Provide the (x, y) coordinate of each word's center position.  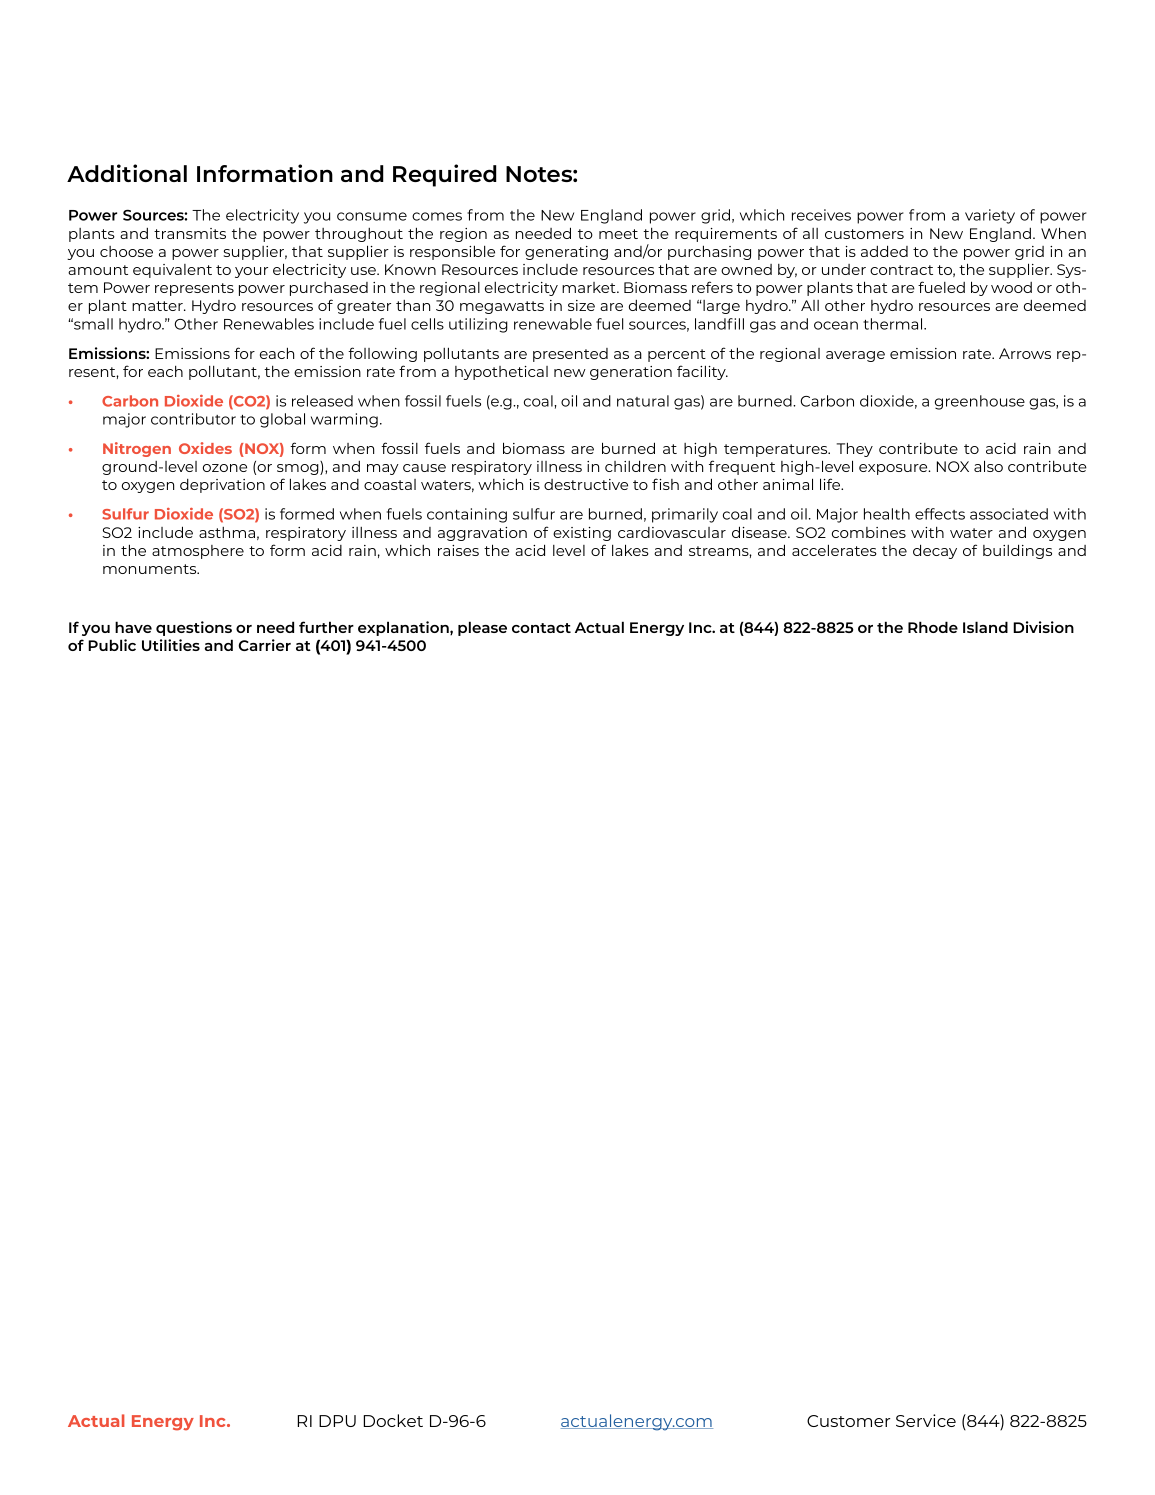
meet (618, 234)
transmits (190, 233)
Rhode (933, 627)
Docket (393, 1420)
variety (990, 216)
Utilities (171, 645)
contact (541, 628)
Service (926, 1420)
